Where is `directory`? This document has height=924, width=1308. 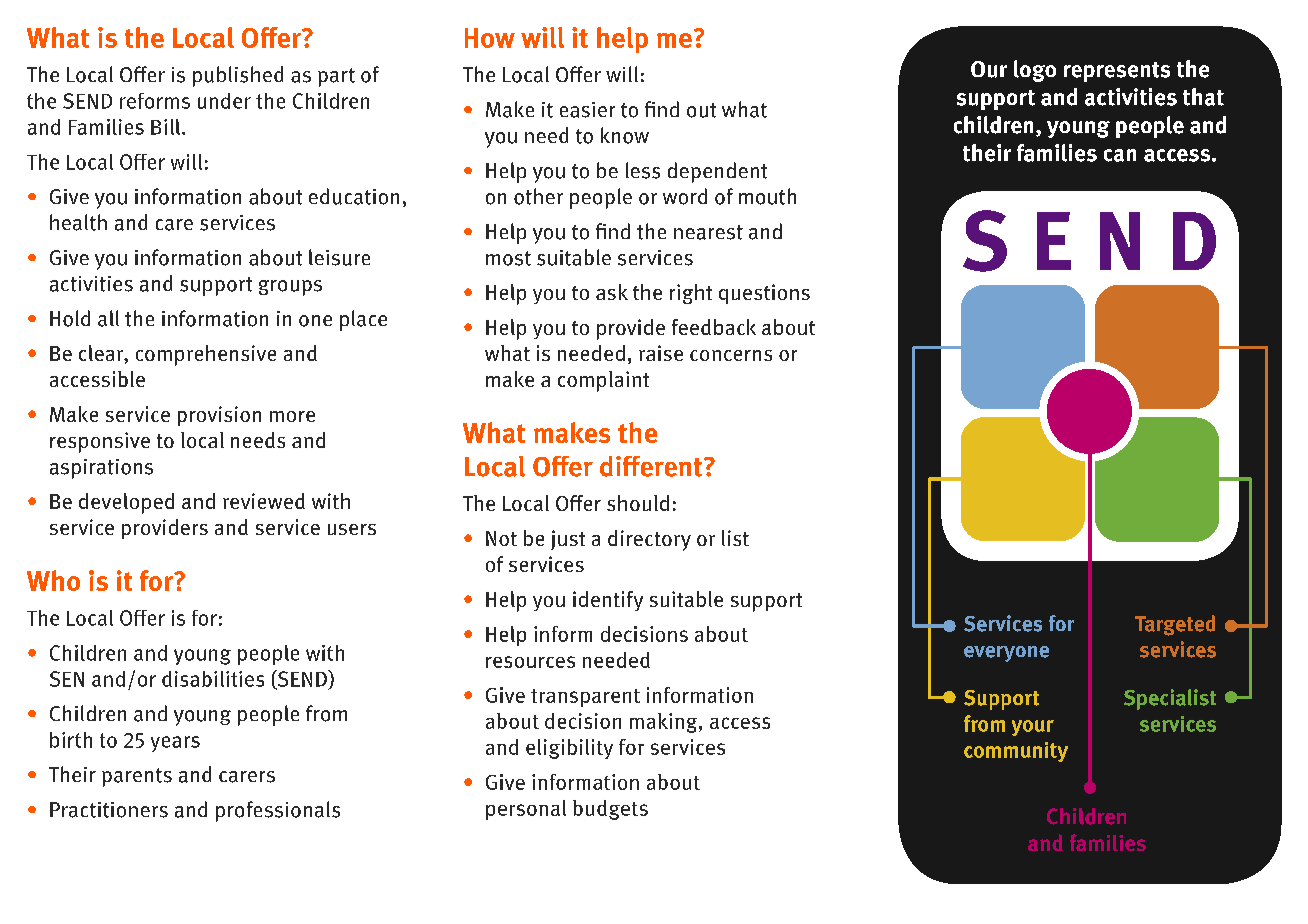
directory is located at coordinates (649, 540).
